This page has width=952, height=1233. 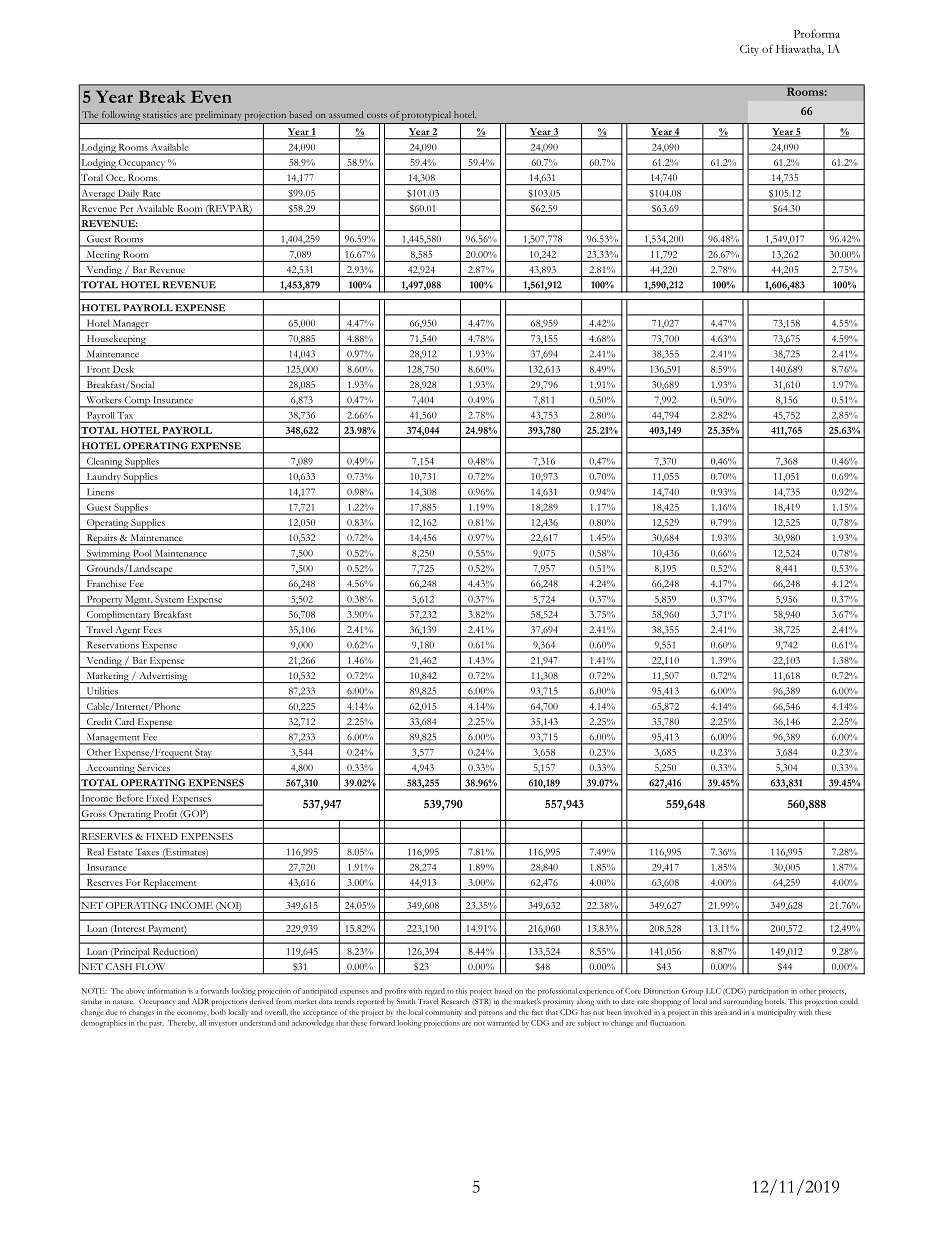 What do you see at coordinates (167, 991) in the page?
I see `information` at bounding box center [167, 991].
